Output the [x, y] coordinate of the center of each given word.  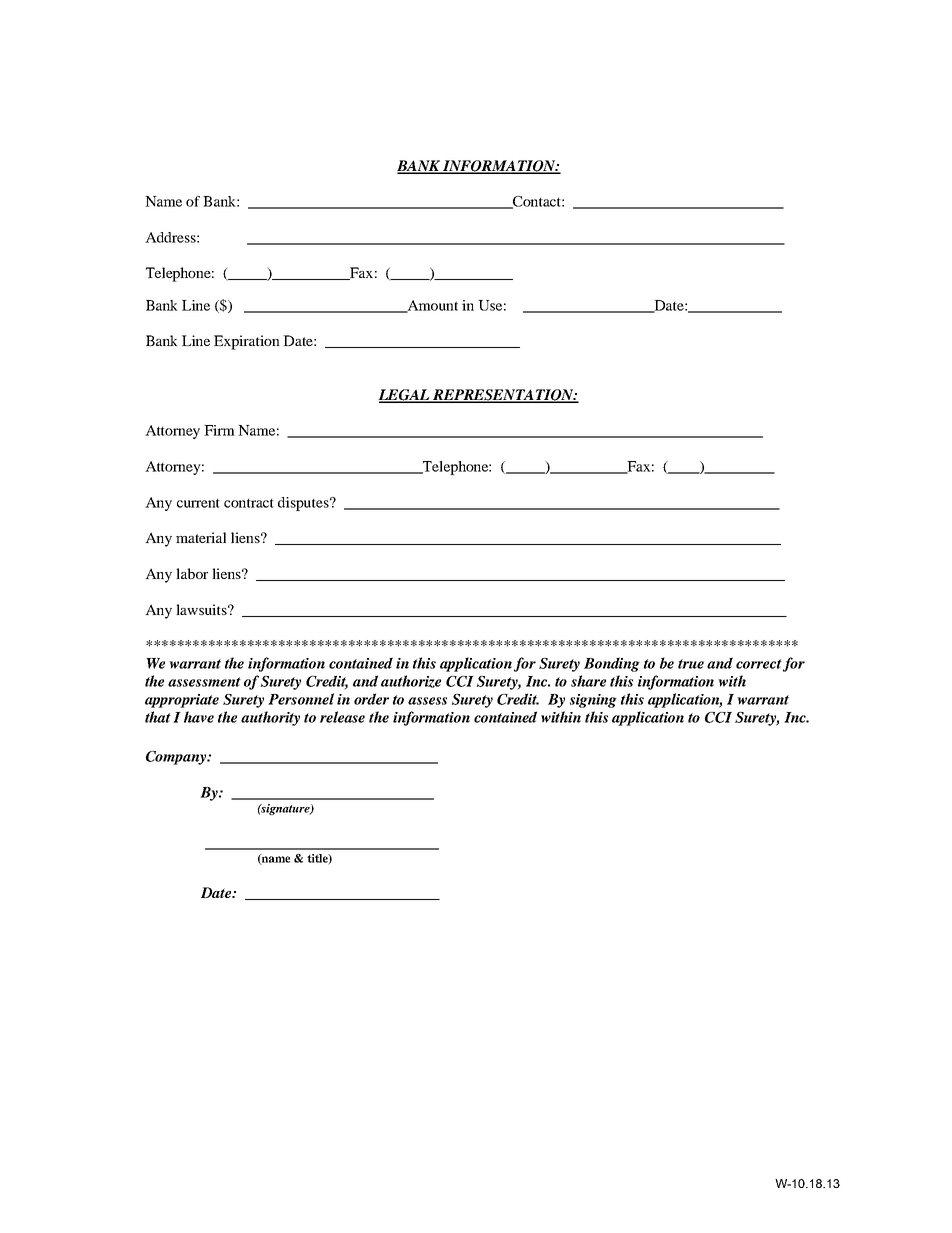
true [691, 664]
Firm [219, 430]
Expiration [247, 342]
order [371, 699]
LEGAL [405, 396]
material [201, 537]
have [199, 717]
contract [249, 503]
